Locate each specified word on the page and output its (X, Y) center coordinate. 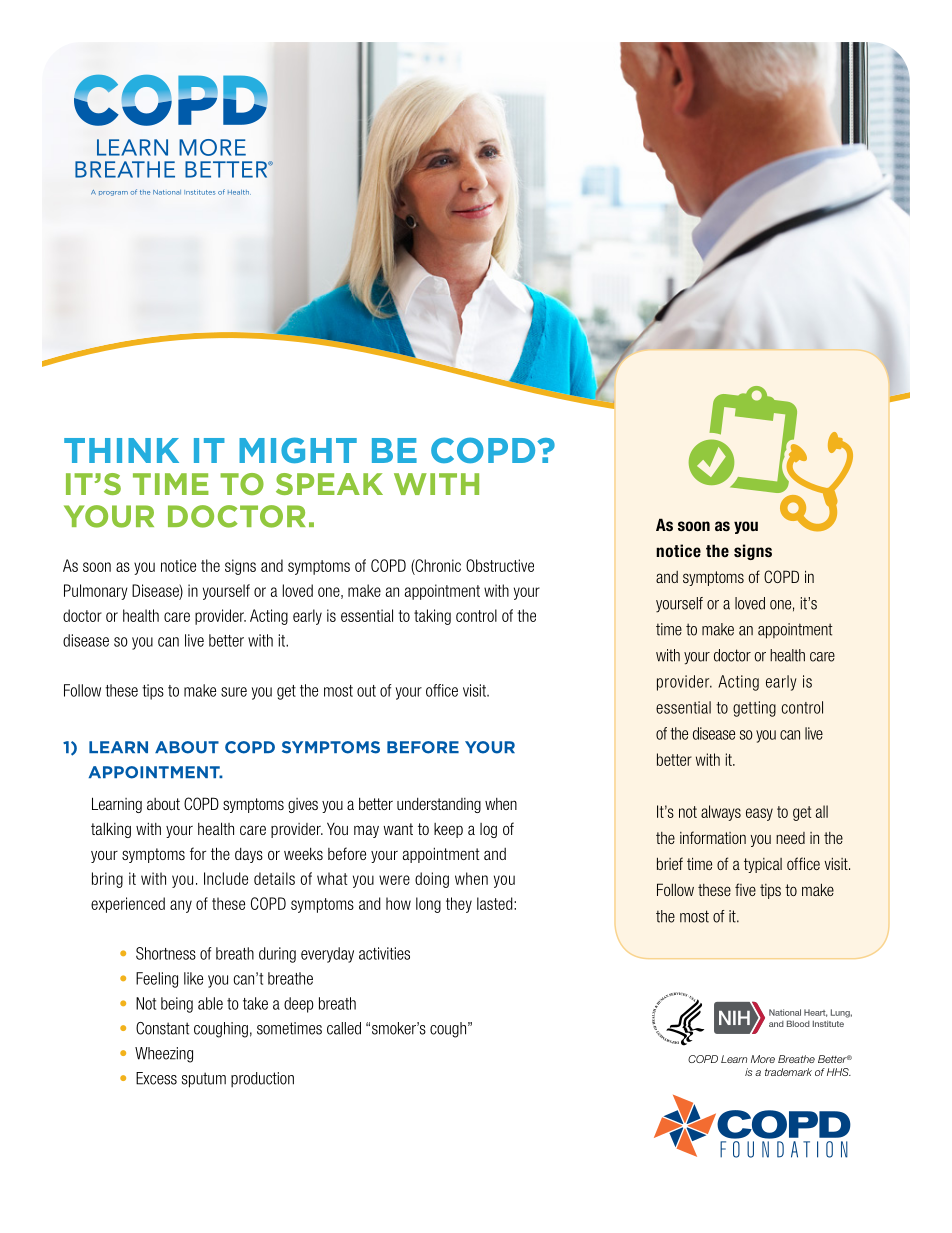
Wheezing (164, 1055)
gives (303, 805)
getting (754, 709)
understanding (439, 805)
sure (234, 692)
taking (432, 617)
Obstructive (500, 565)
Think (121, 450)
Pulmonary (96, 592)
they (459, 905)
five (745, 889)
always (721, 813)
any (181, 906)
